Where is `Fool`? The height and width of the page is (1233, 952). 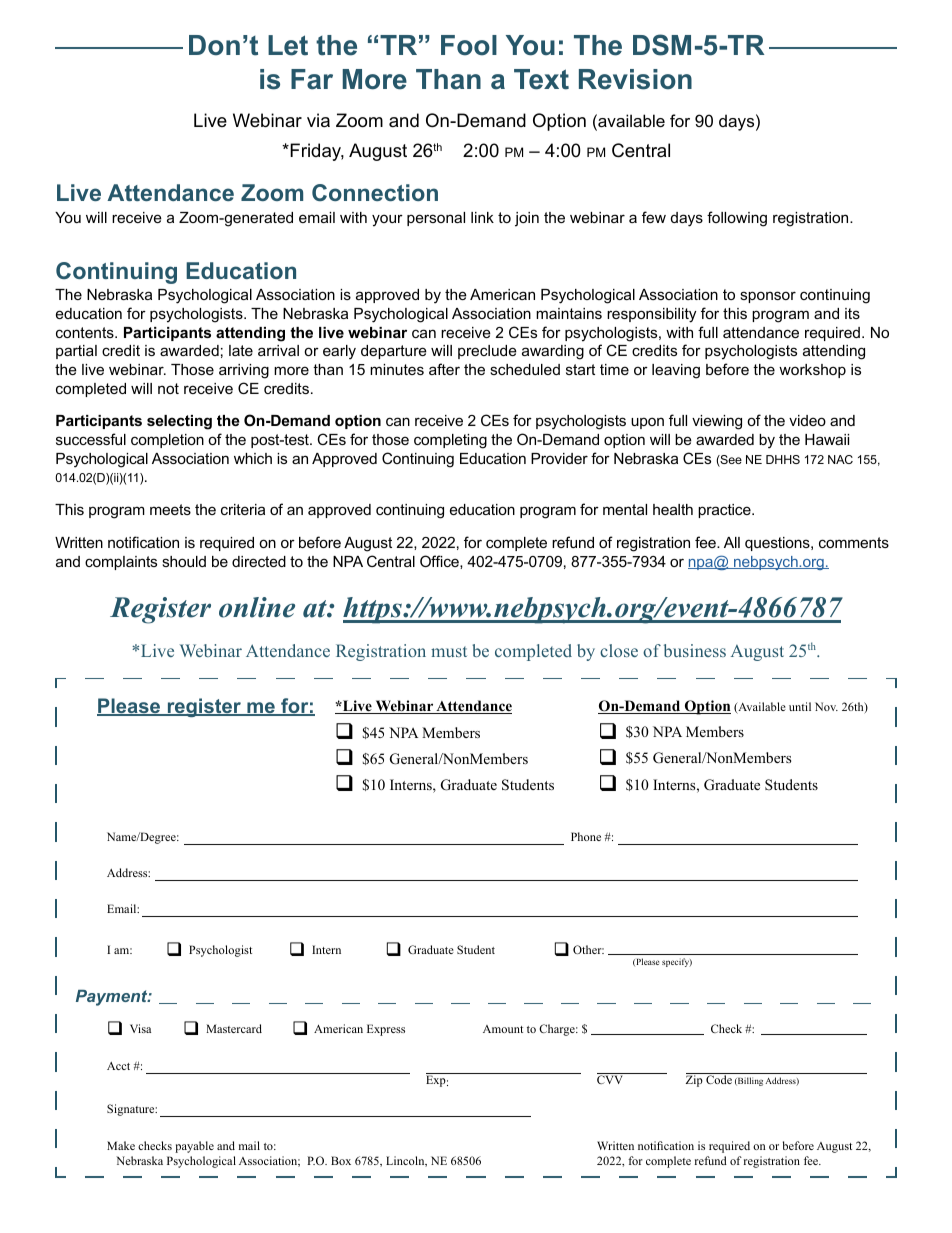 Fool is located at coordinates (469, 45).
